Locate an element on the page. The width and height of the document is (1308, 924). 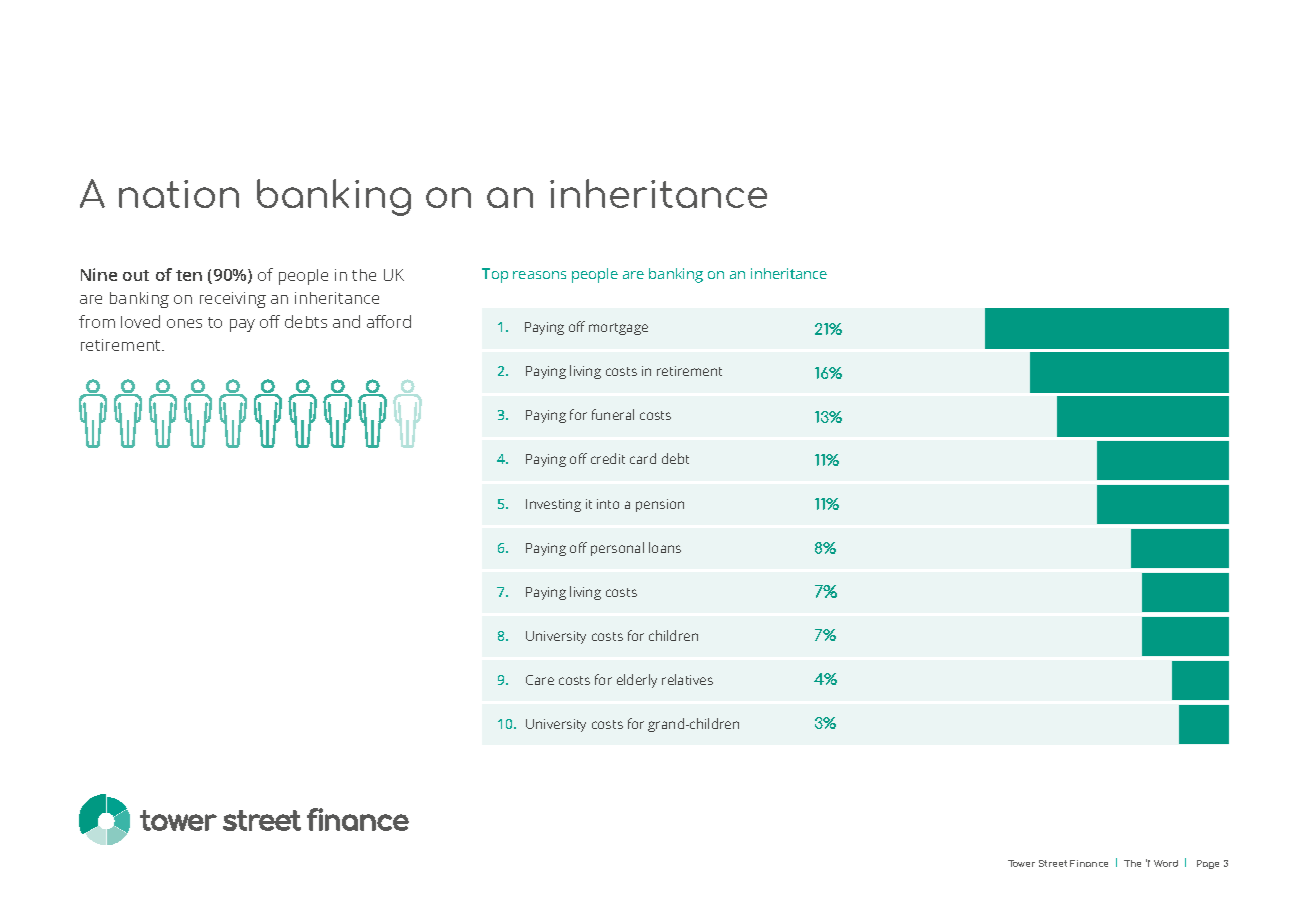
mortgage is located at coordinates (618, 329).
